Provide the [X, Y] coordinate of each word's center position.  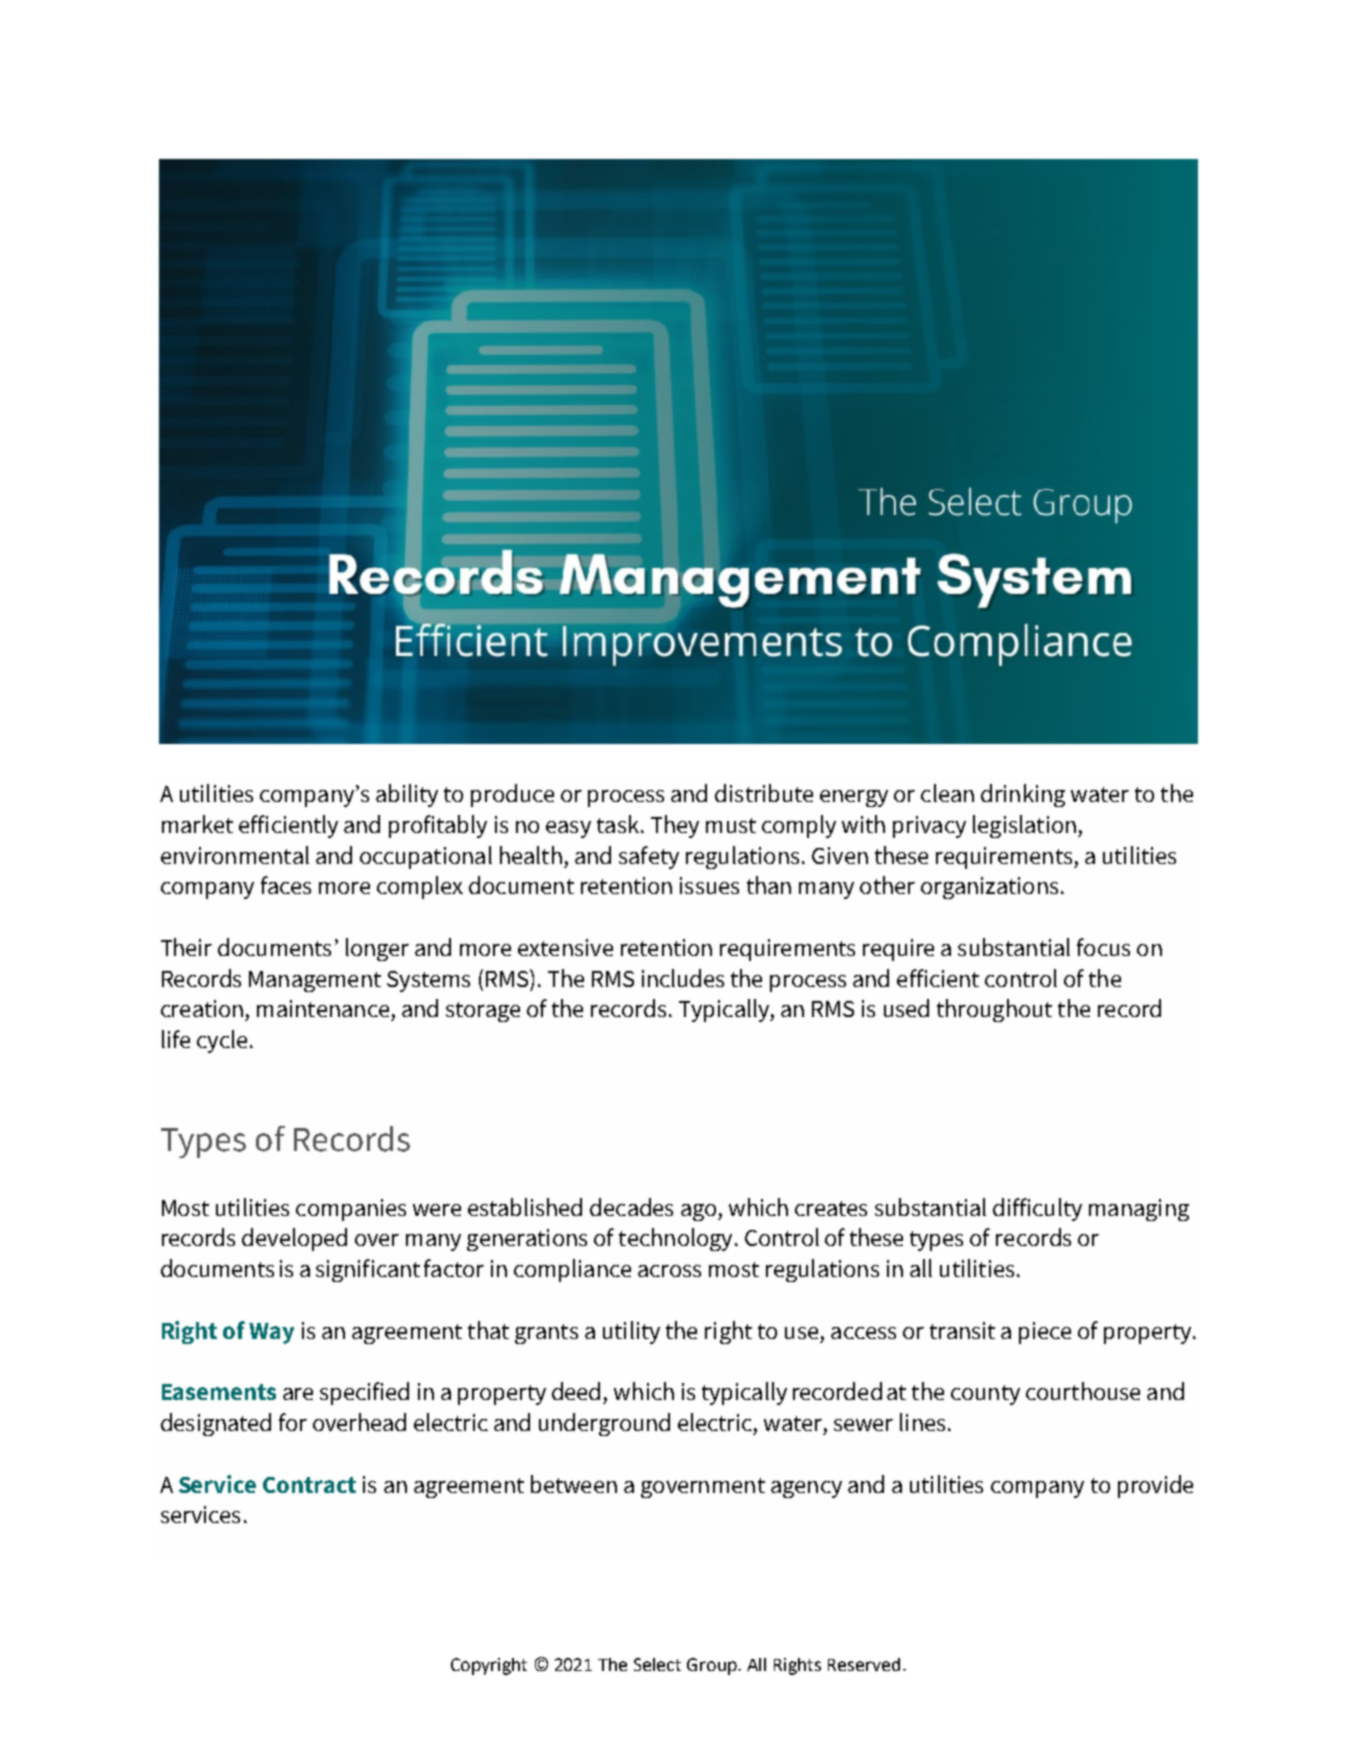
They [675, 826]
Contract [309, 1485]
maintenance [323, 1008]
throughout [994, 1010]
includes [683, 978]
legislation [1024, 826]
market [197, 824]
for [293, 1422]
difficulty [1037, 1209]
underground [604, 1424]
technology [675, 1239]
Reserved [864, 1664]
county [985, 1395]
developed [294, 1239]
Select [657, 1664]
